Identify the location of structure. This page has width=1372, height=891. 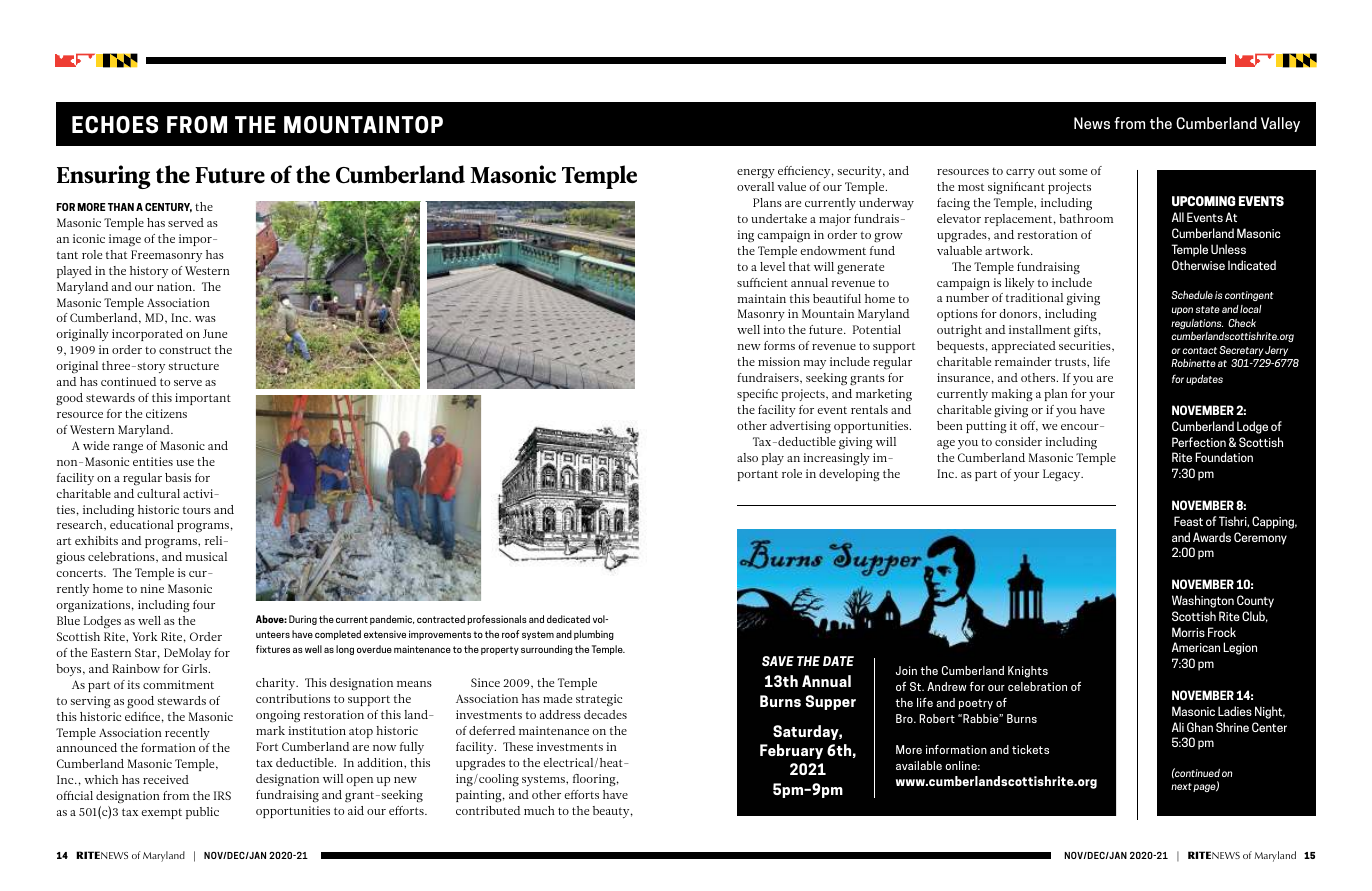
(194, 366).
